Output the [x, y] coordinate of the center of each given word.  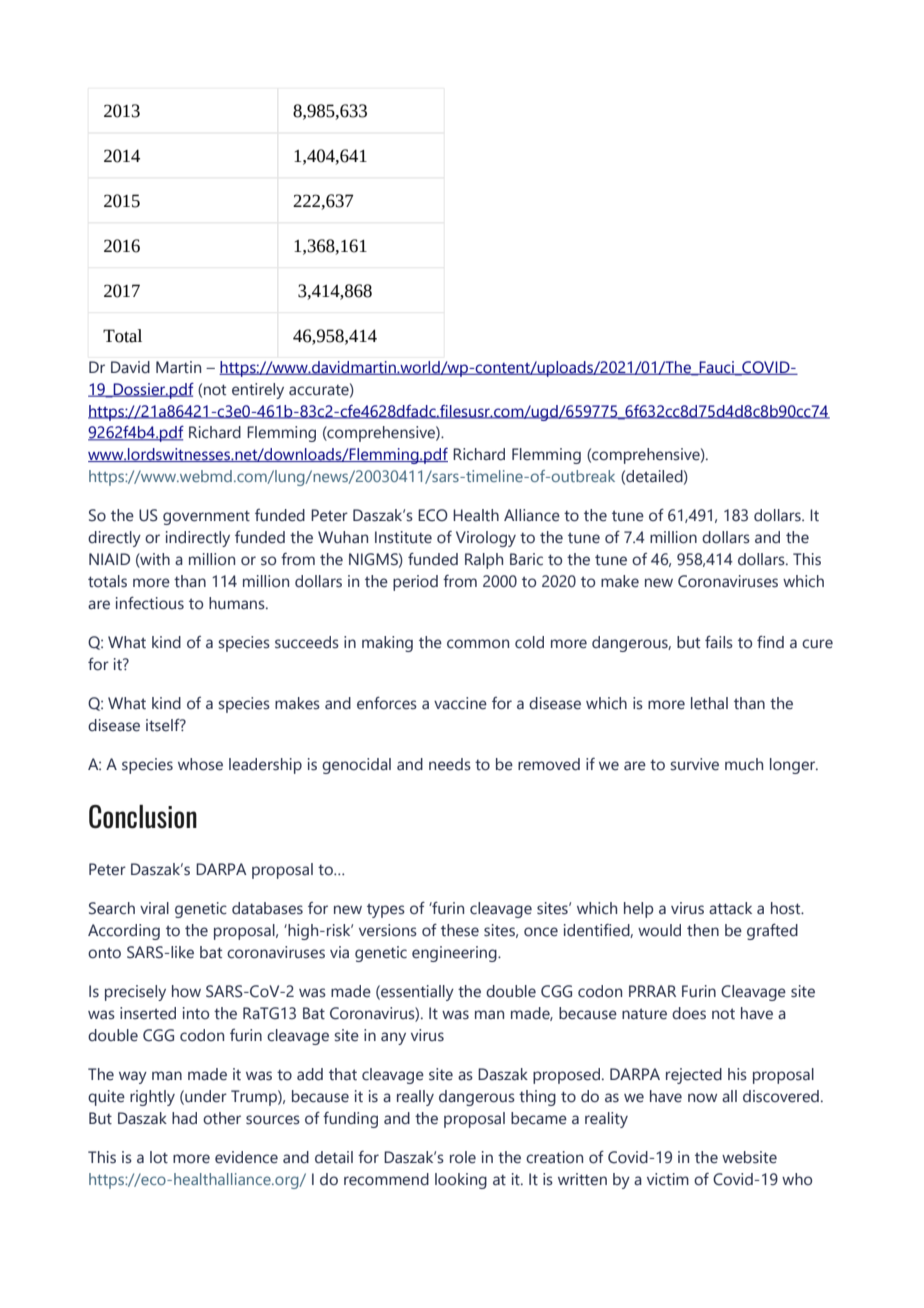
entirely [258, 391]
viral [154, 908]
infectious [150, 603]
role [463, 1157]
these [460, 930]
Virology [486, 539]
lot [159, 1157]
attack [730, 908]
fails [719, 642]
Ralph [484, 561]
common [478, 644]
